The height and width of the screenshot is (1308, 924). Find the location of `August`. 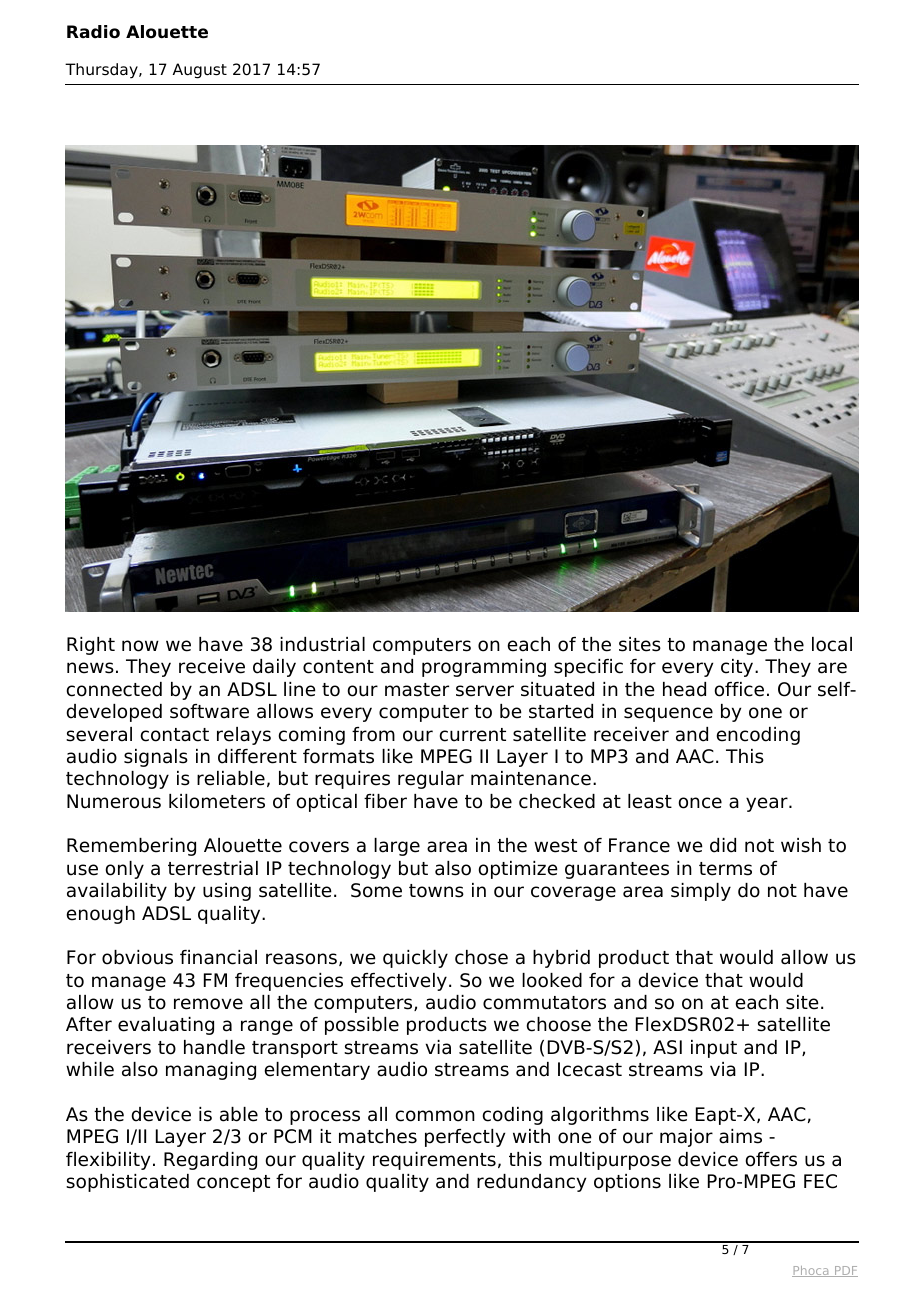

August is located at coordinates (200, 71).
